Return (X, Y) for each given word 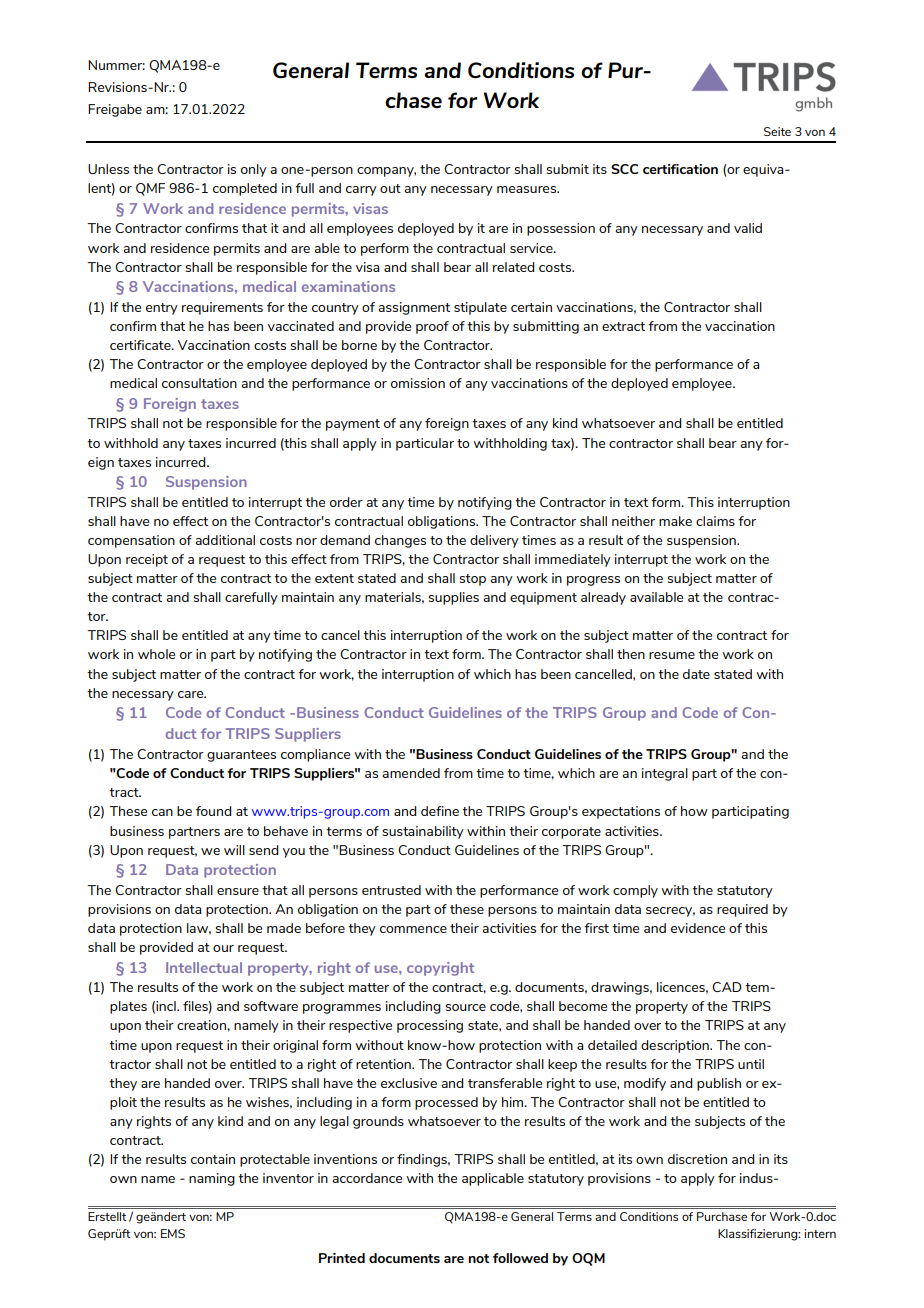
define (440, 811)
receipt (147, 560)
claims (715, 521)
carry (361, 191)
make (675, 521)
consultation (199, 383)
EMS (173, 1233)
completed (245, 189)
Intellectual (204, 967)
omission (418, 383)
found (214, 811)
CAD (727, 987)
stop (473, 580)
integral (665, 774)
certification (680, 169)
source (466, 1007)
